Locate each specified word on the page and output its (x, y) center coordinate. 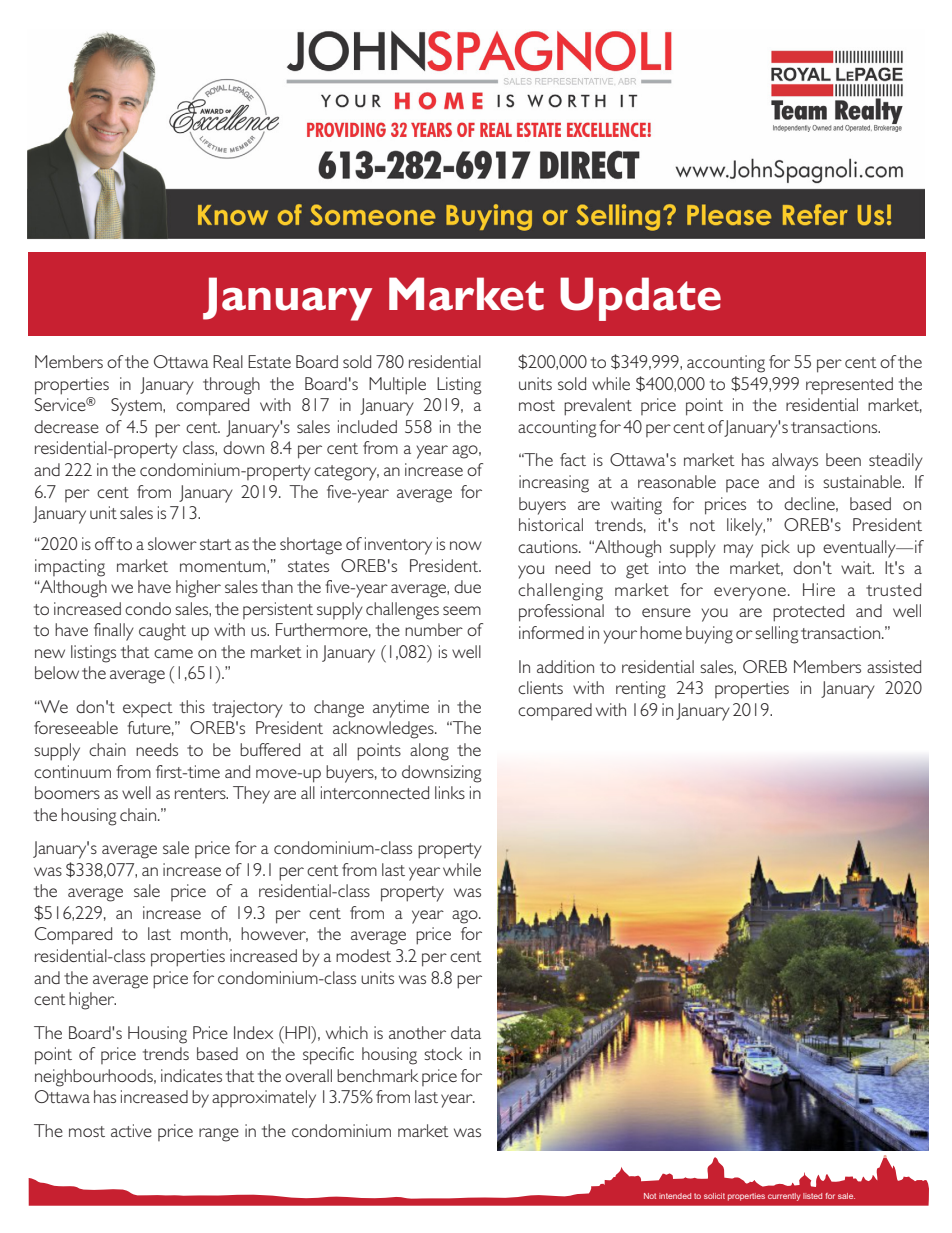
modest (363, 955)
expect (148, 709)
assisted (894, 666)
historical (551, 524)
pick (775, 549)
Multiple (397, 386)
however (274, 934)
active (131, 1130)
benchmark (378, 1075)
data (466, 1032)
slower (172, 543)
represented (849, 385)
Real (228, 361)
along (429, 752)
